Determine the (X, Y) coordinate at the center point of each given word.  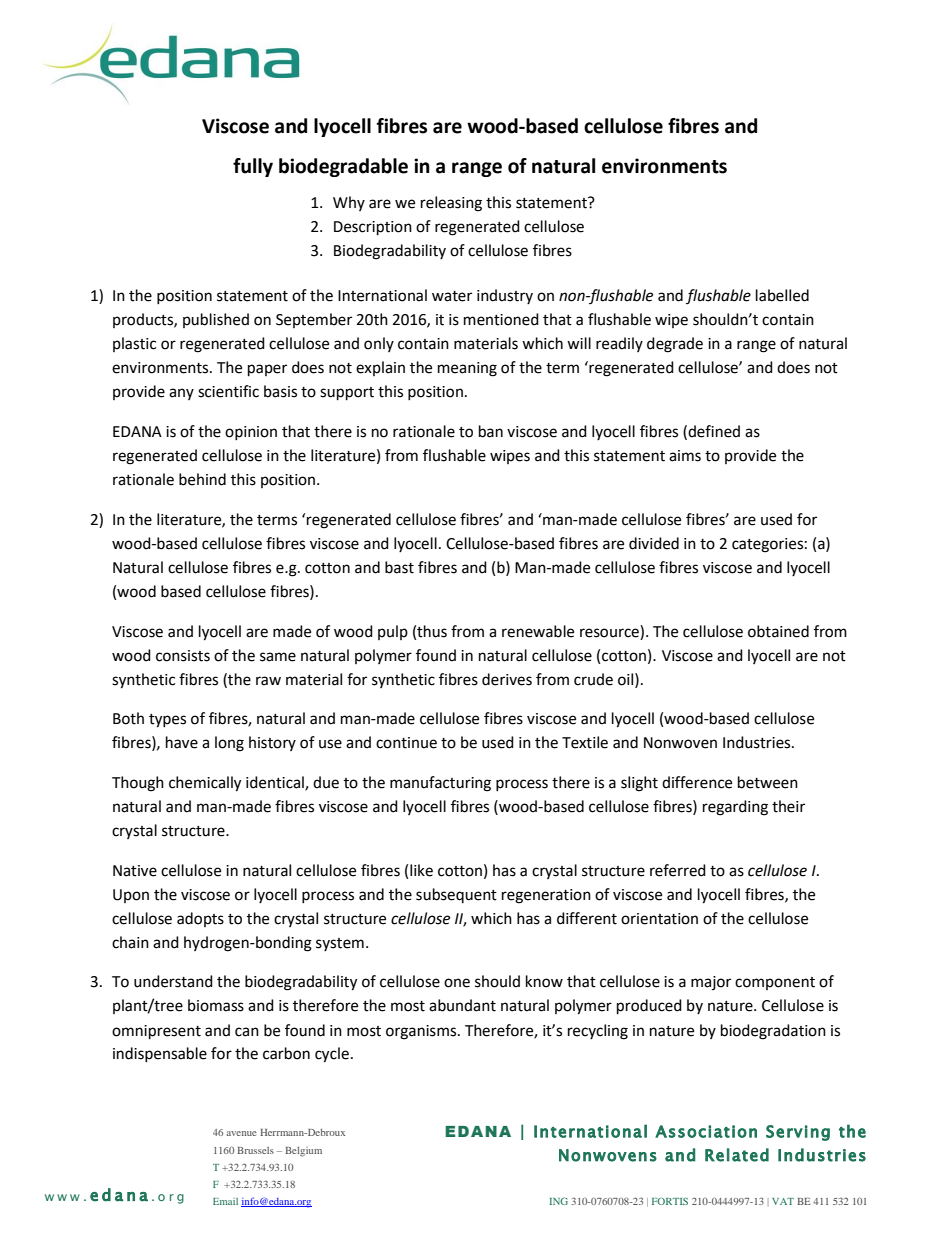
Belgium (303, 1152)
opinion (251, 433)
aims (685, 456)
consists (183, 656)
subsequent (456, 895)
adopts (200, 919)
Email (225, 1201)
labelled (782, 295)
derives (507, 679)
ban (491, 431)
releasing (451, 204)
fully (253, 167)
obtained (778, 631)
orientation (659, 919)
